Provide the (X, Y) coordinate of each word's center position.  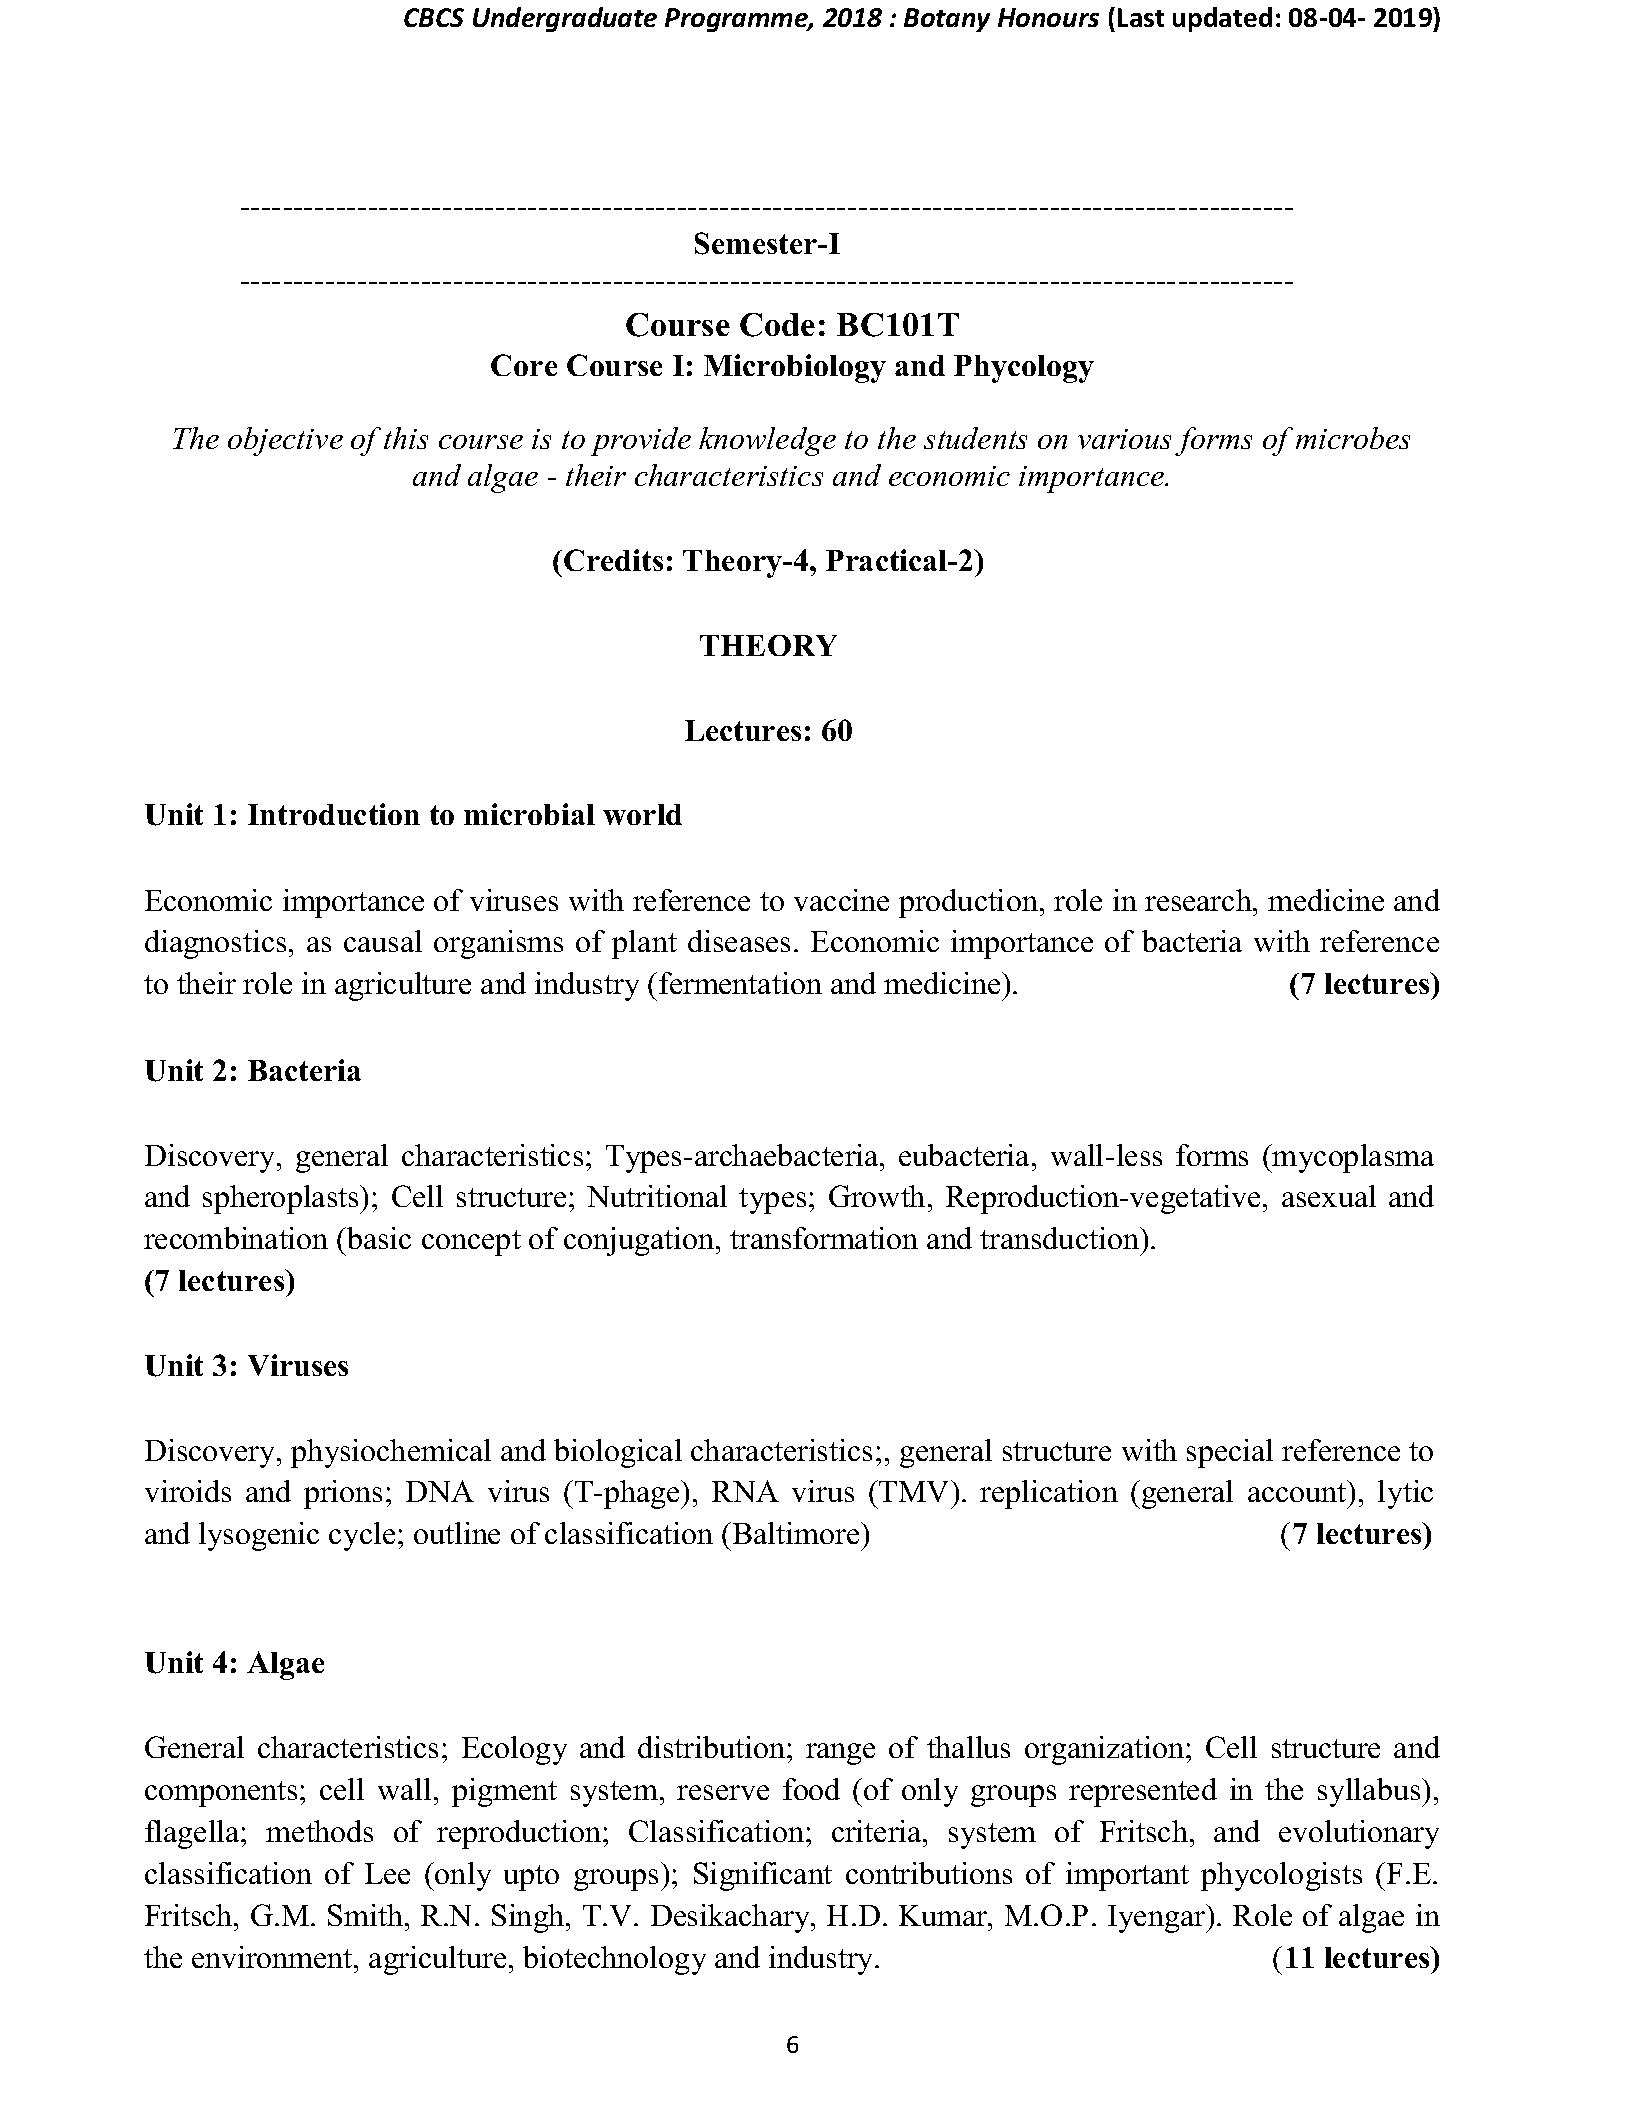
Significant (763, 1876)
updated (1222, 19)
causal (383, 941)
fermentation (740, 983)
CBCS (434, 17)
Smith (367, 1915)
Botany (947, 20)
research (1199, 900)
